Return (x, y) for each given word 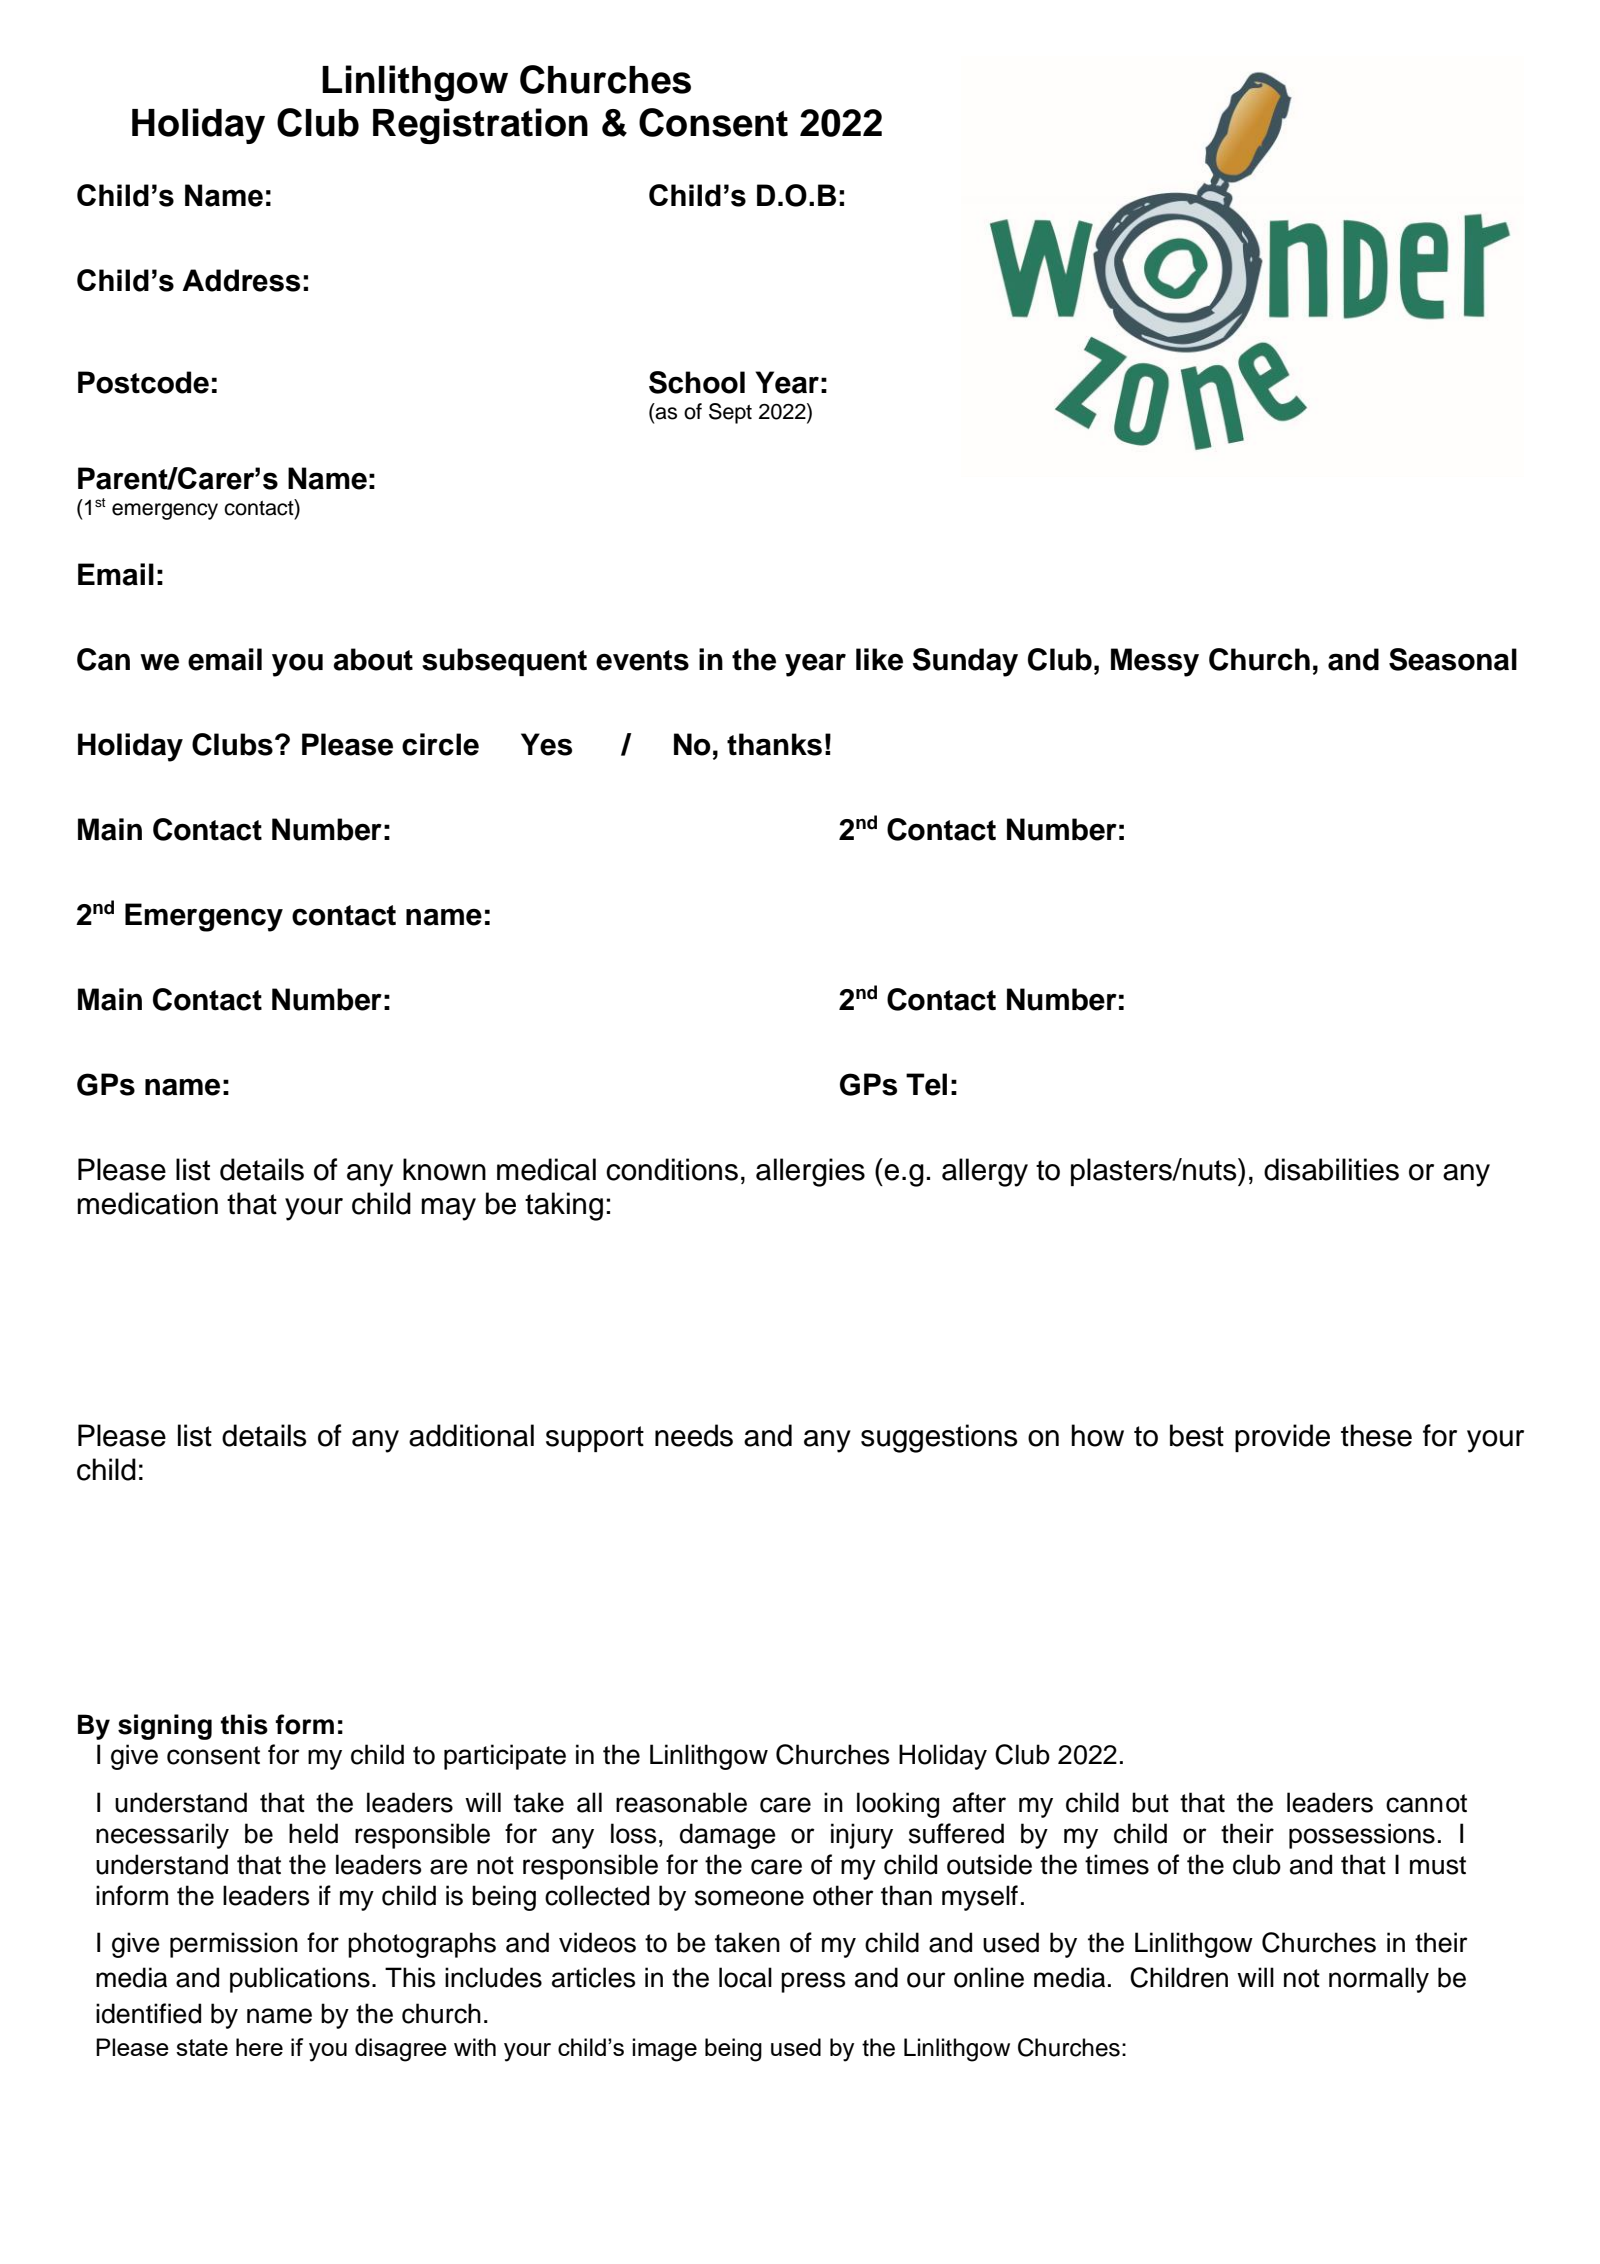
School (697, 382)
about (373, 659)
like (879, 659)
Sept (730, 413)
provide (1282, 1438)
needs (694, 1435)
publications (300, 1980)
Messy (1155, 662)
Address (241, 280)
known (444, 1169)
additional (471, 1435)
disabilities (1331, 1169)
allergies (810, 1172)
